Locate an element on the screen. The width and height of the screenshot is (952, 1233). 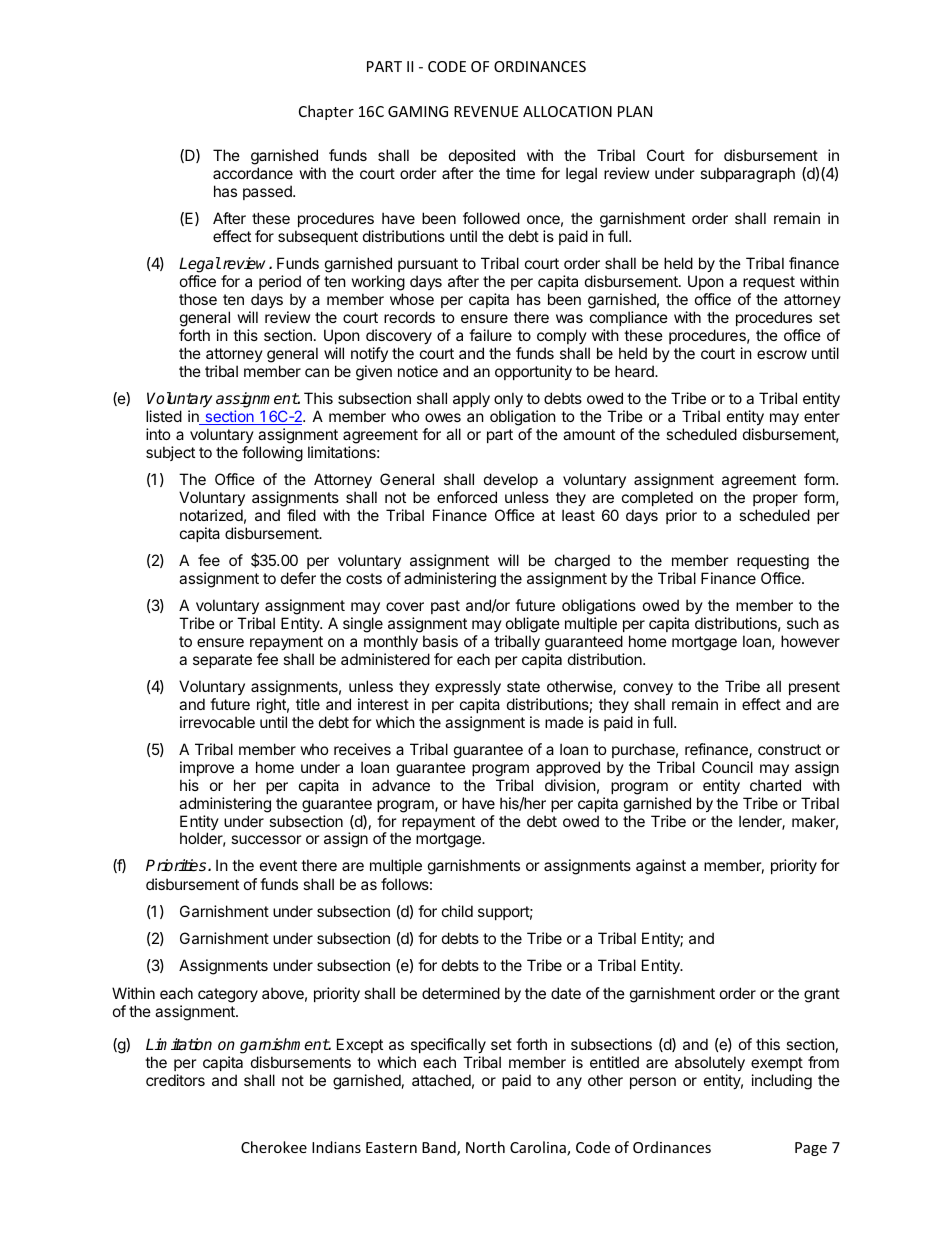
PLAN is located at coordinates (635, 111).
